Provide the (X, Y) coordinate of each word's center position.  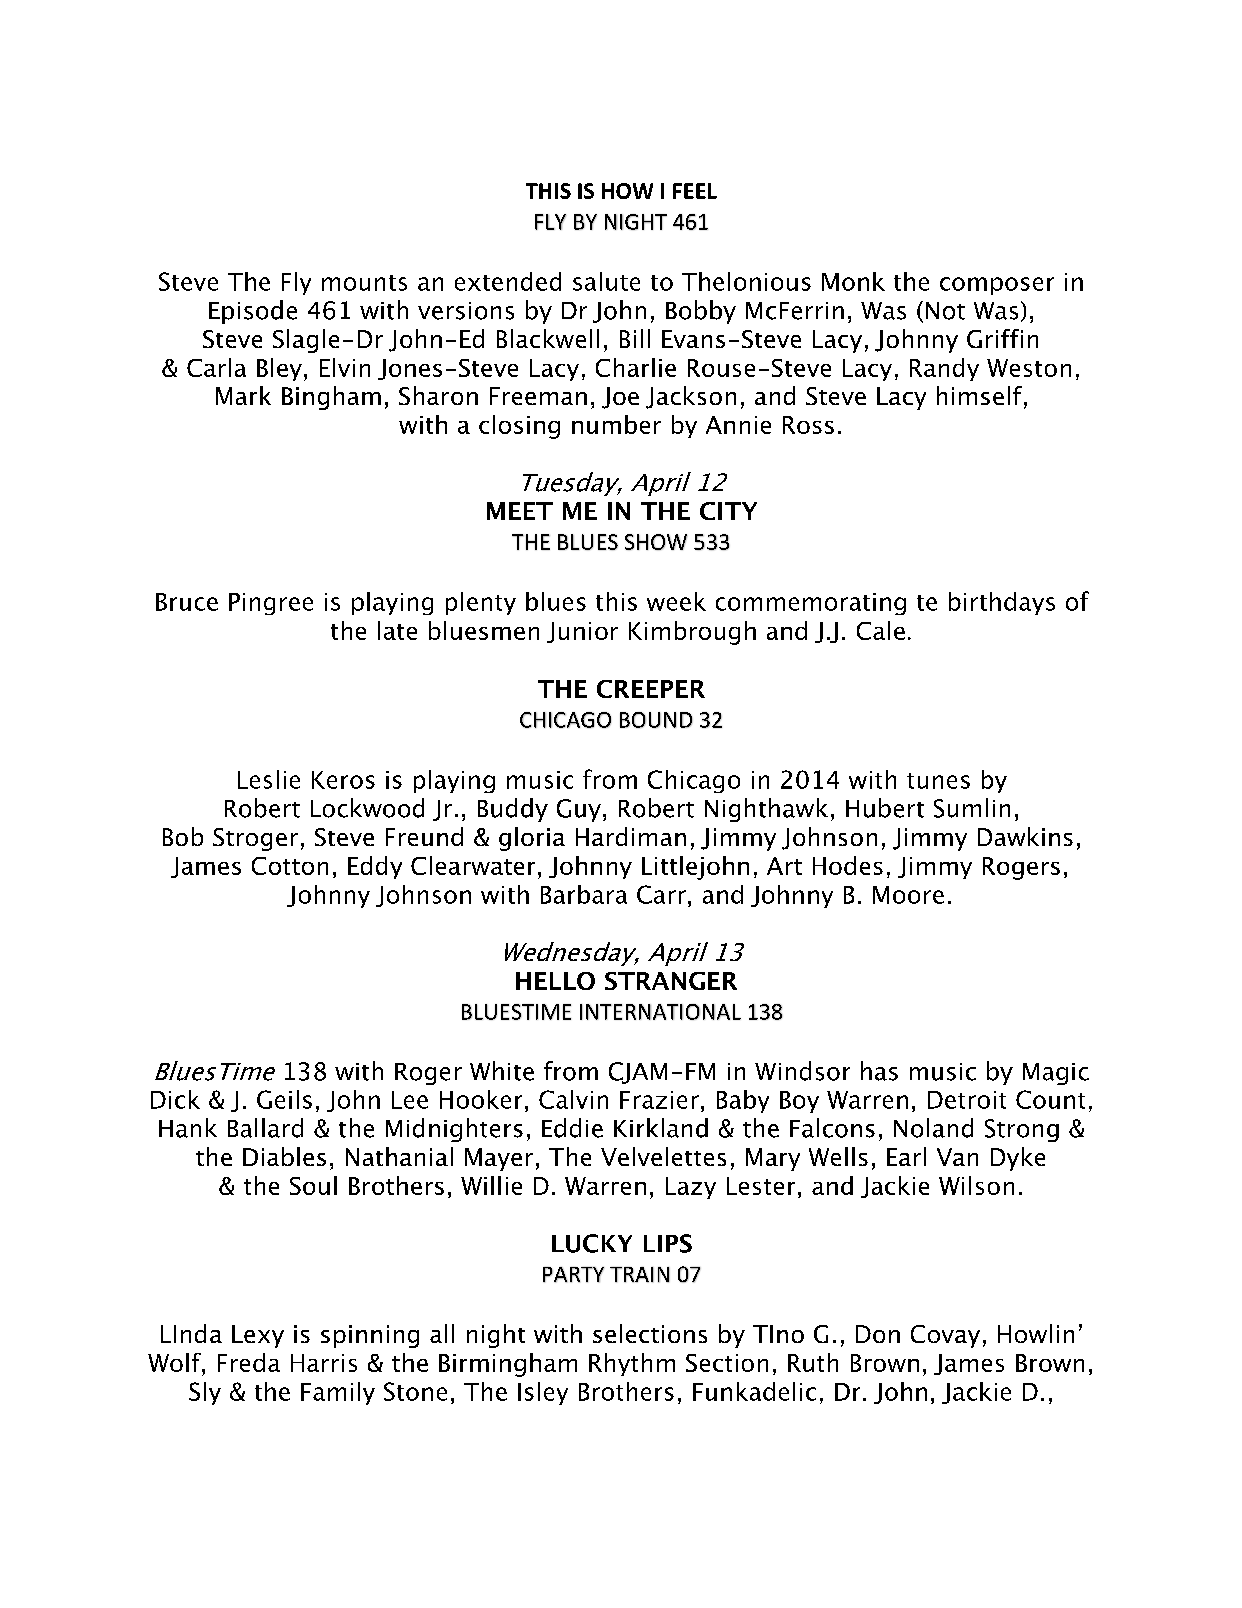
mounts (364, 283)
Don (878, 1334)
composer (997, 286)
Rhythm (632, 1364)
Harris (324, 1363)
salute (606, 281)
